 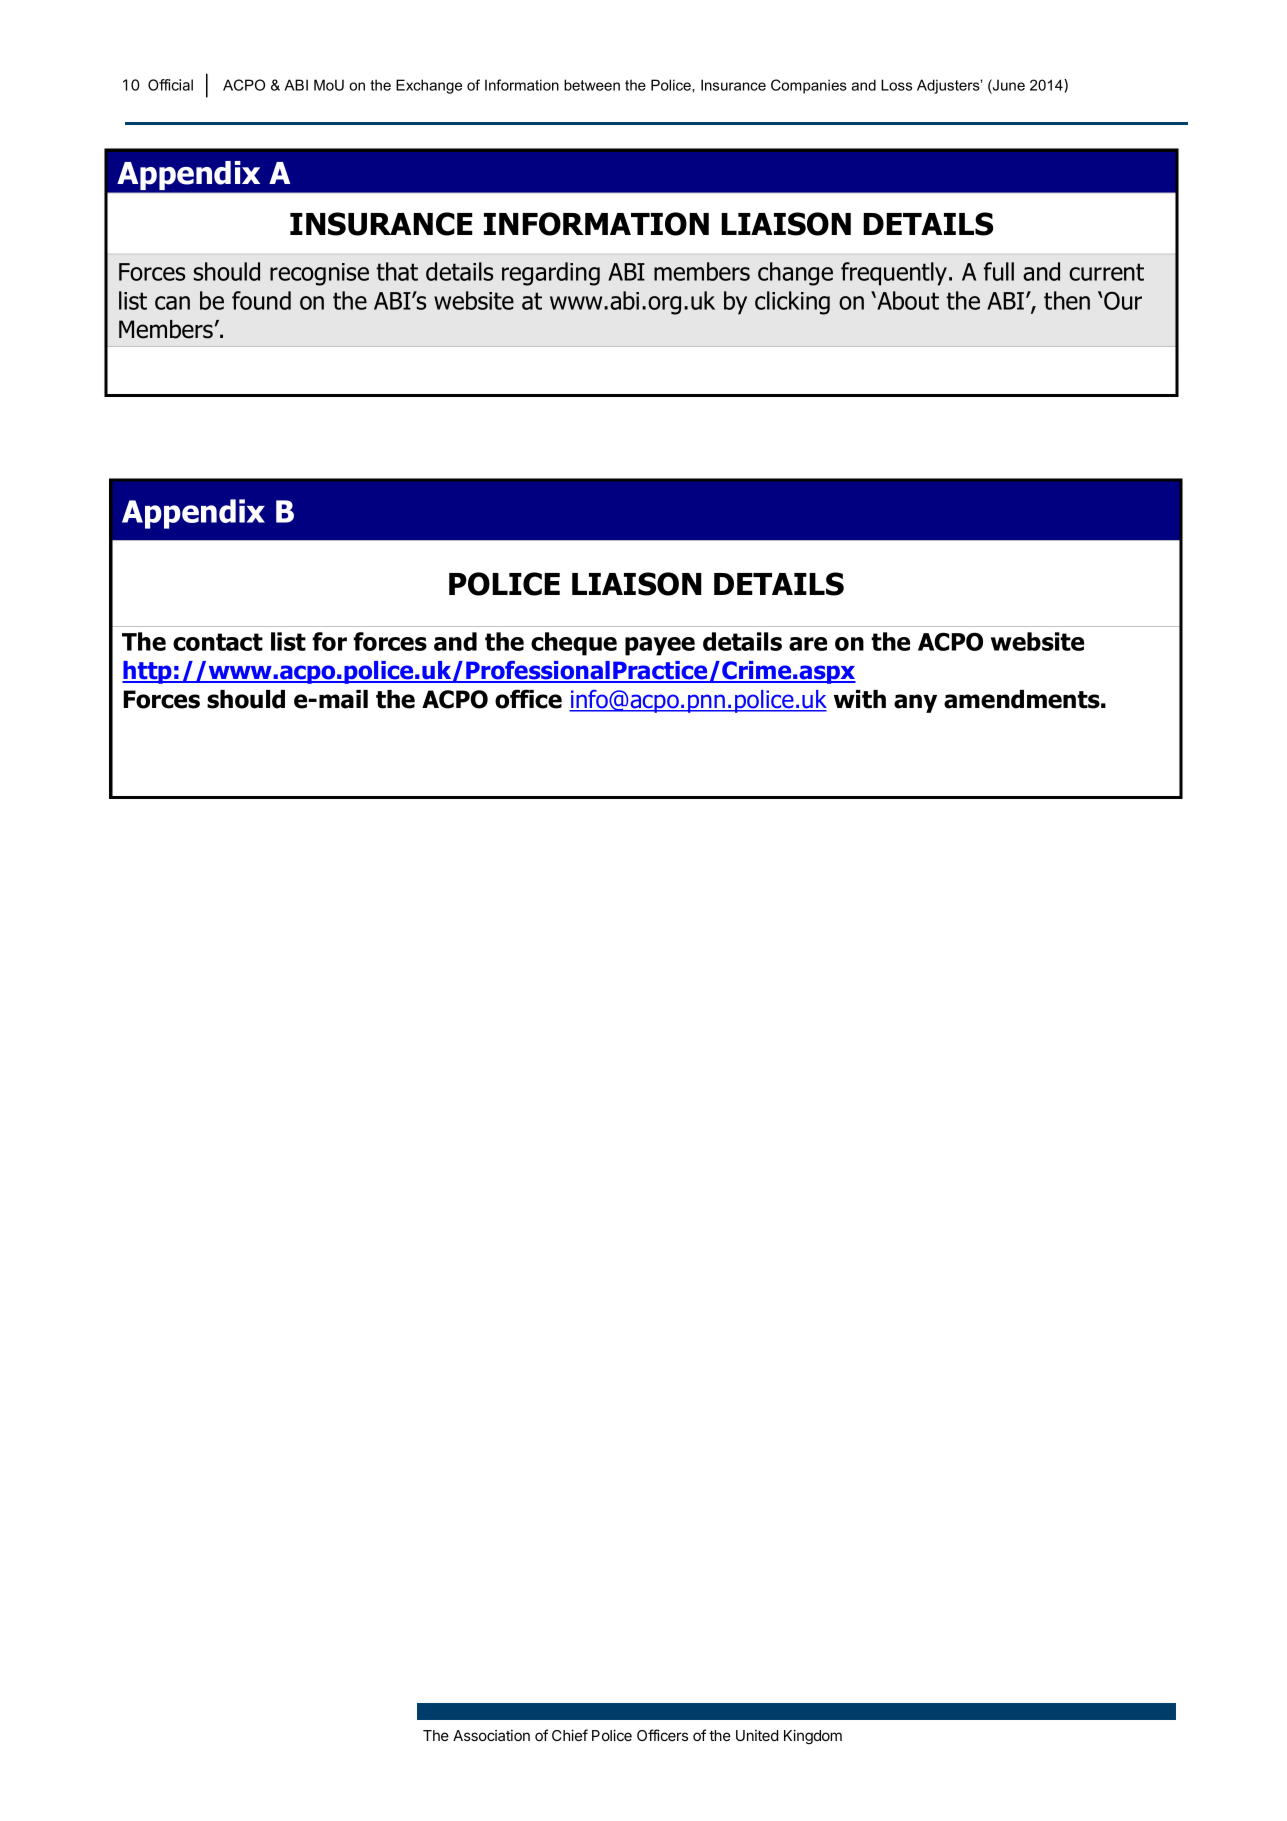 I want to click on cheque, so click(x=574, y=644).
